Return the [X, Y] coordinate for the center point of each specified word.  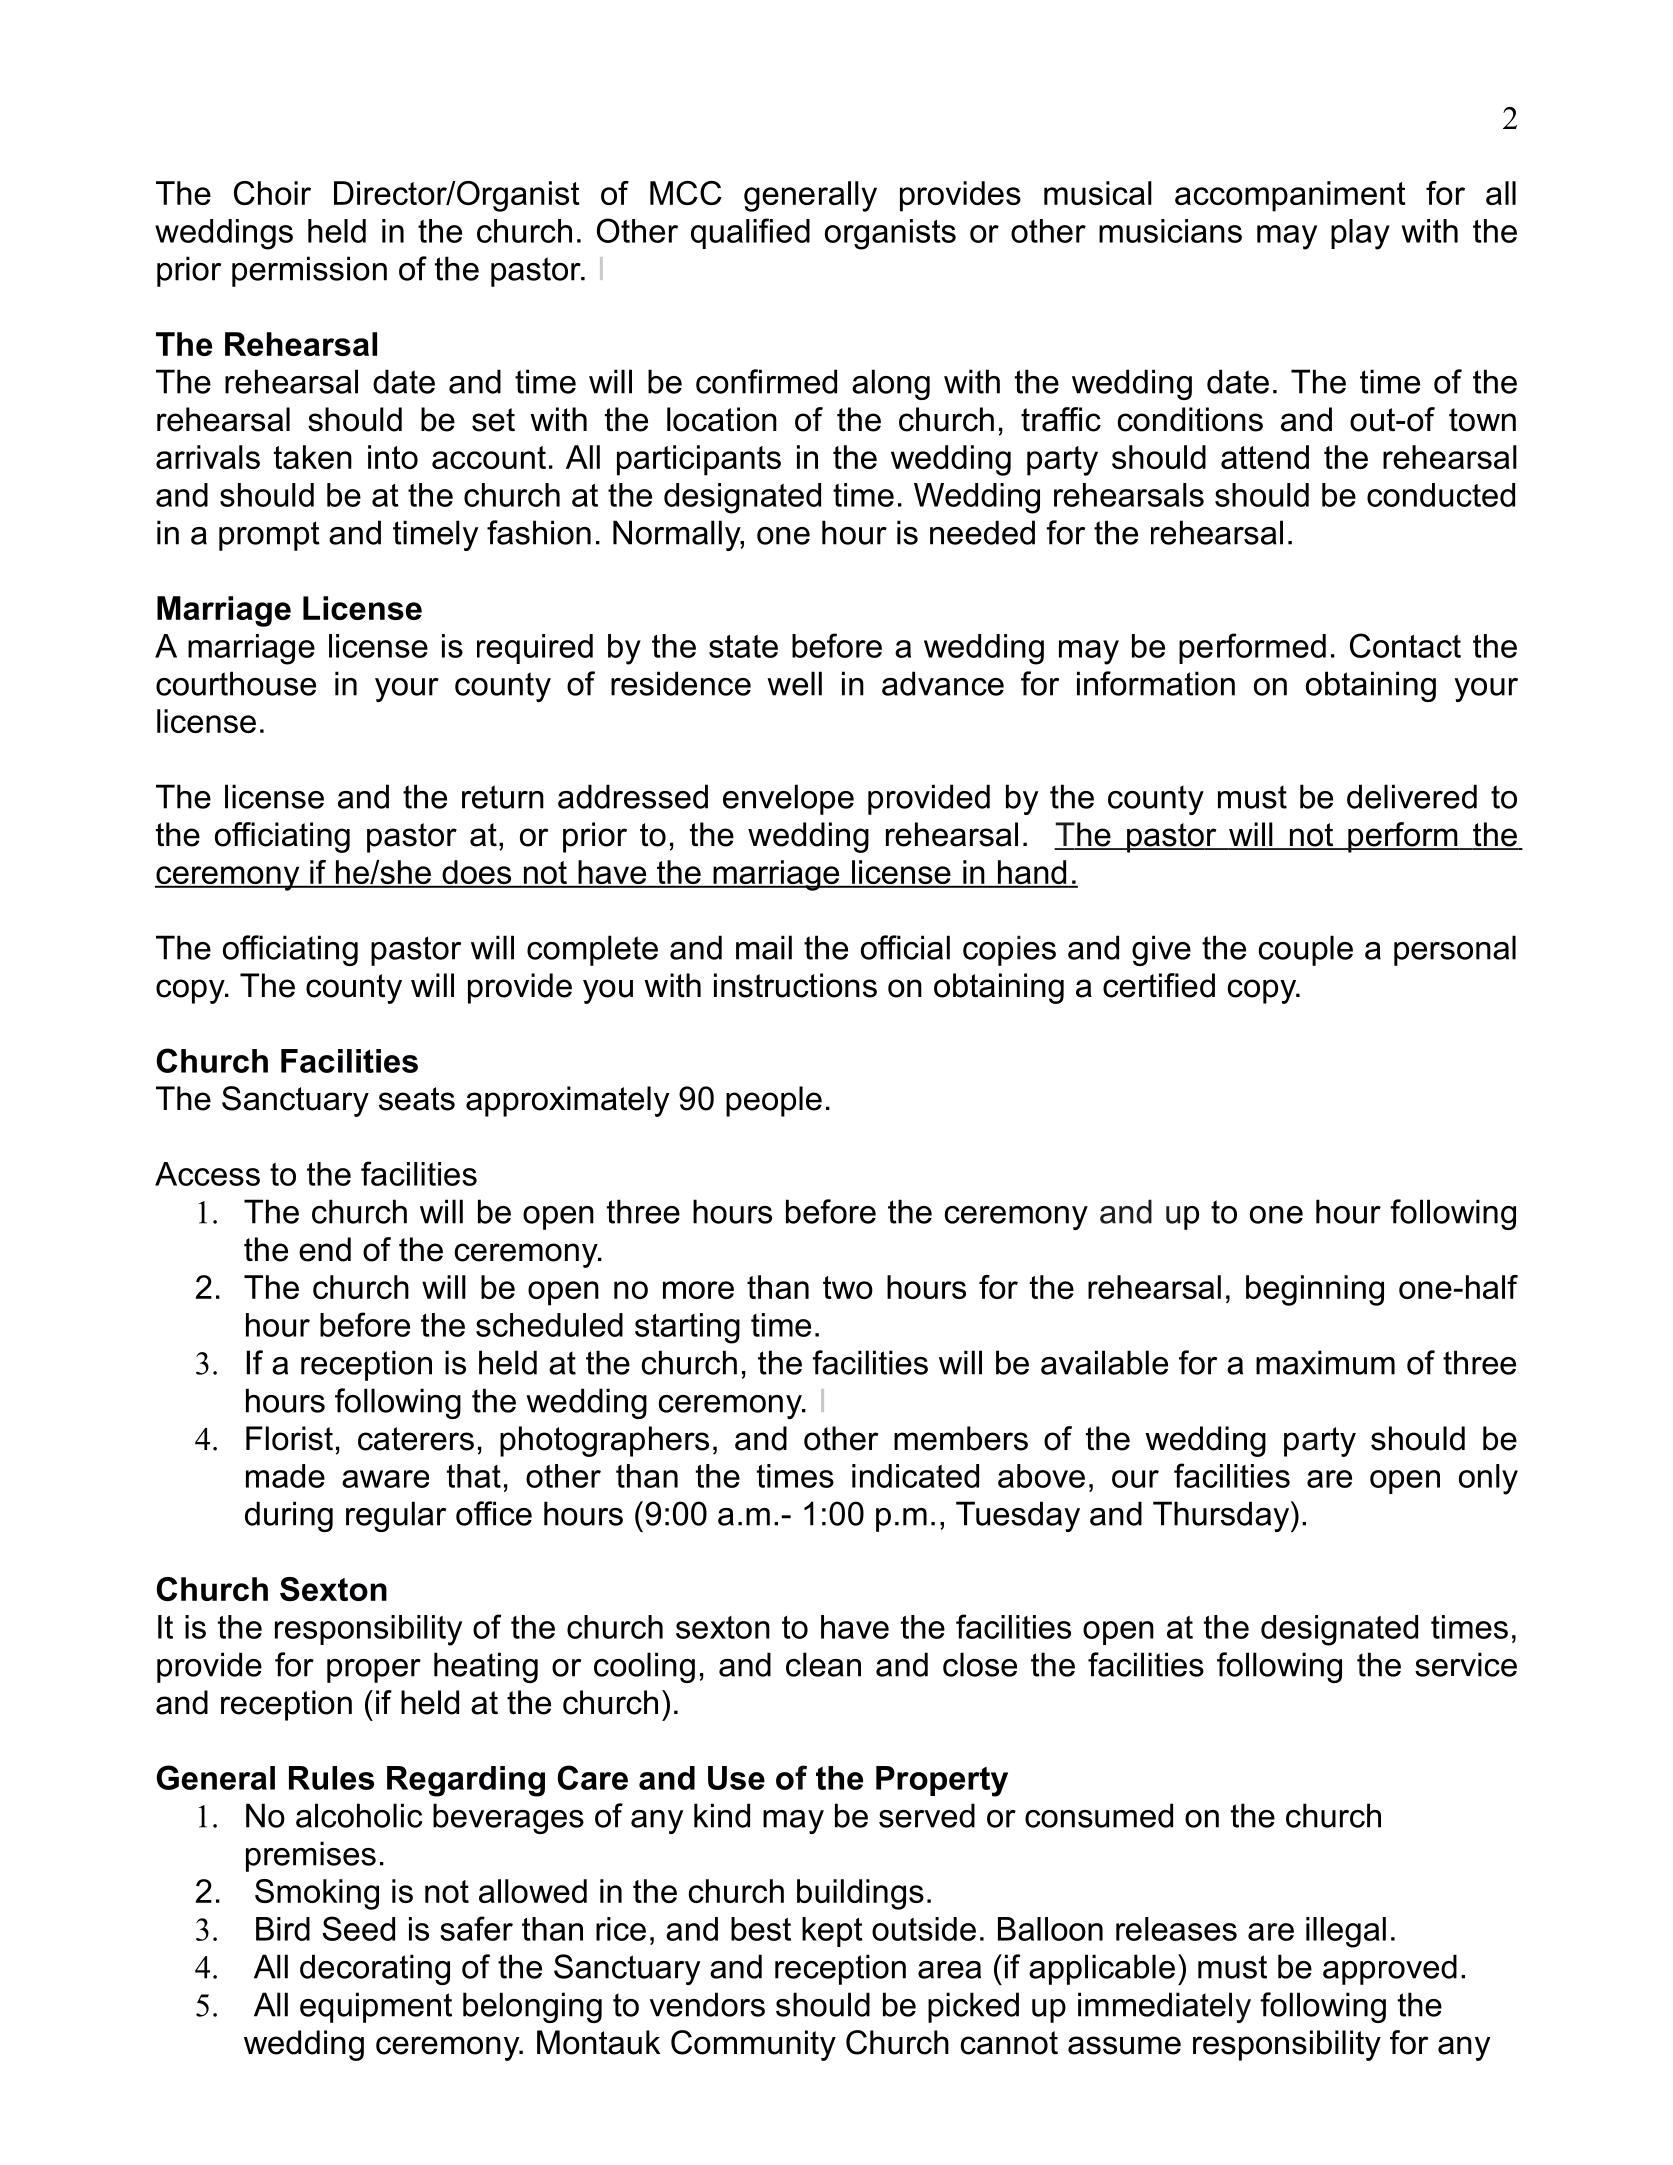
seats [417, 1099]
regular [396, 1516]
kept [832, 1932]
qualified [750, 233]
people [774, 1101]
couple [1306, 950]
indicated [915, 1476]
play [1360, 234]
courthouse [236, 683]
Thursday [1222, 1516]
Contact [1405, 645]
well [794, 683]
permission [309, 271]
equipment [376, 2007]
